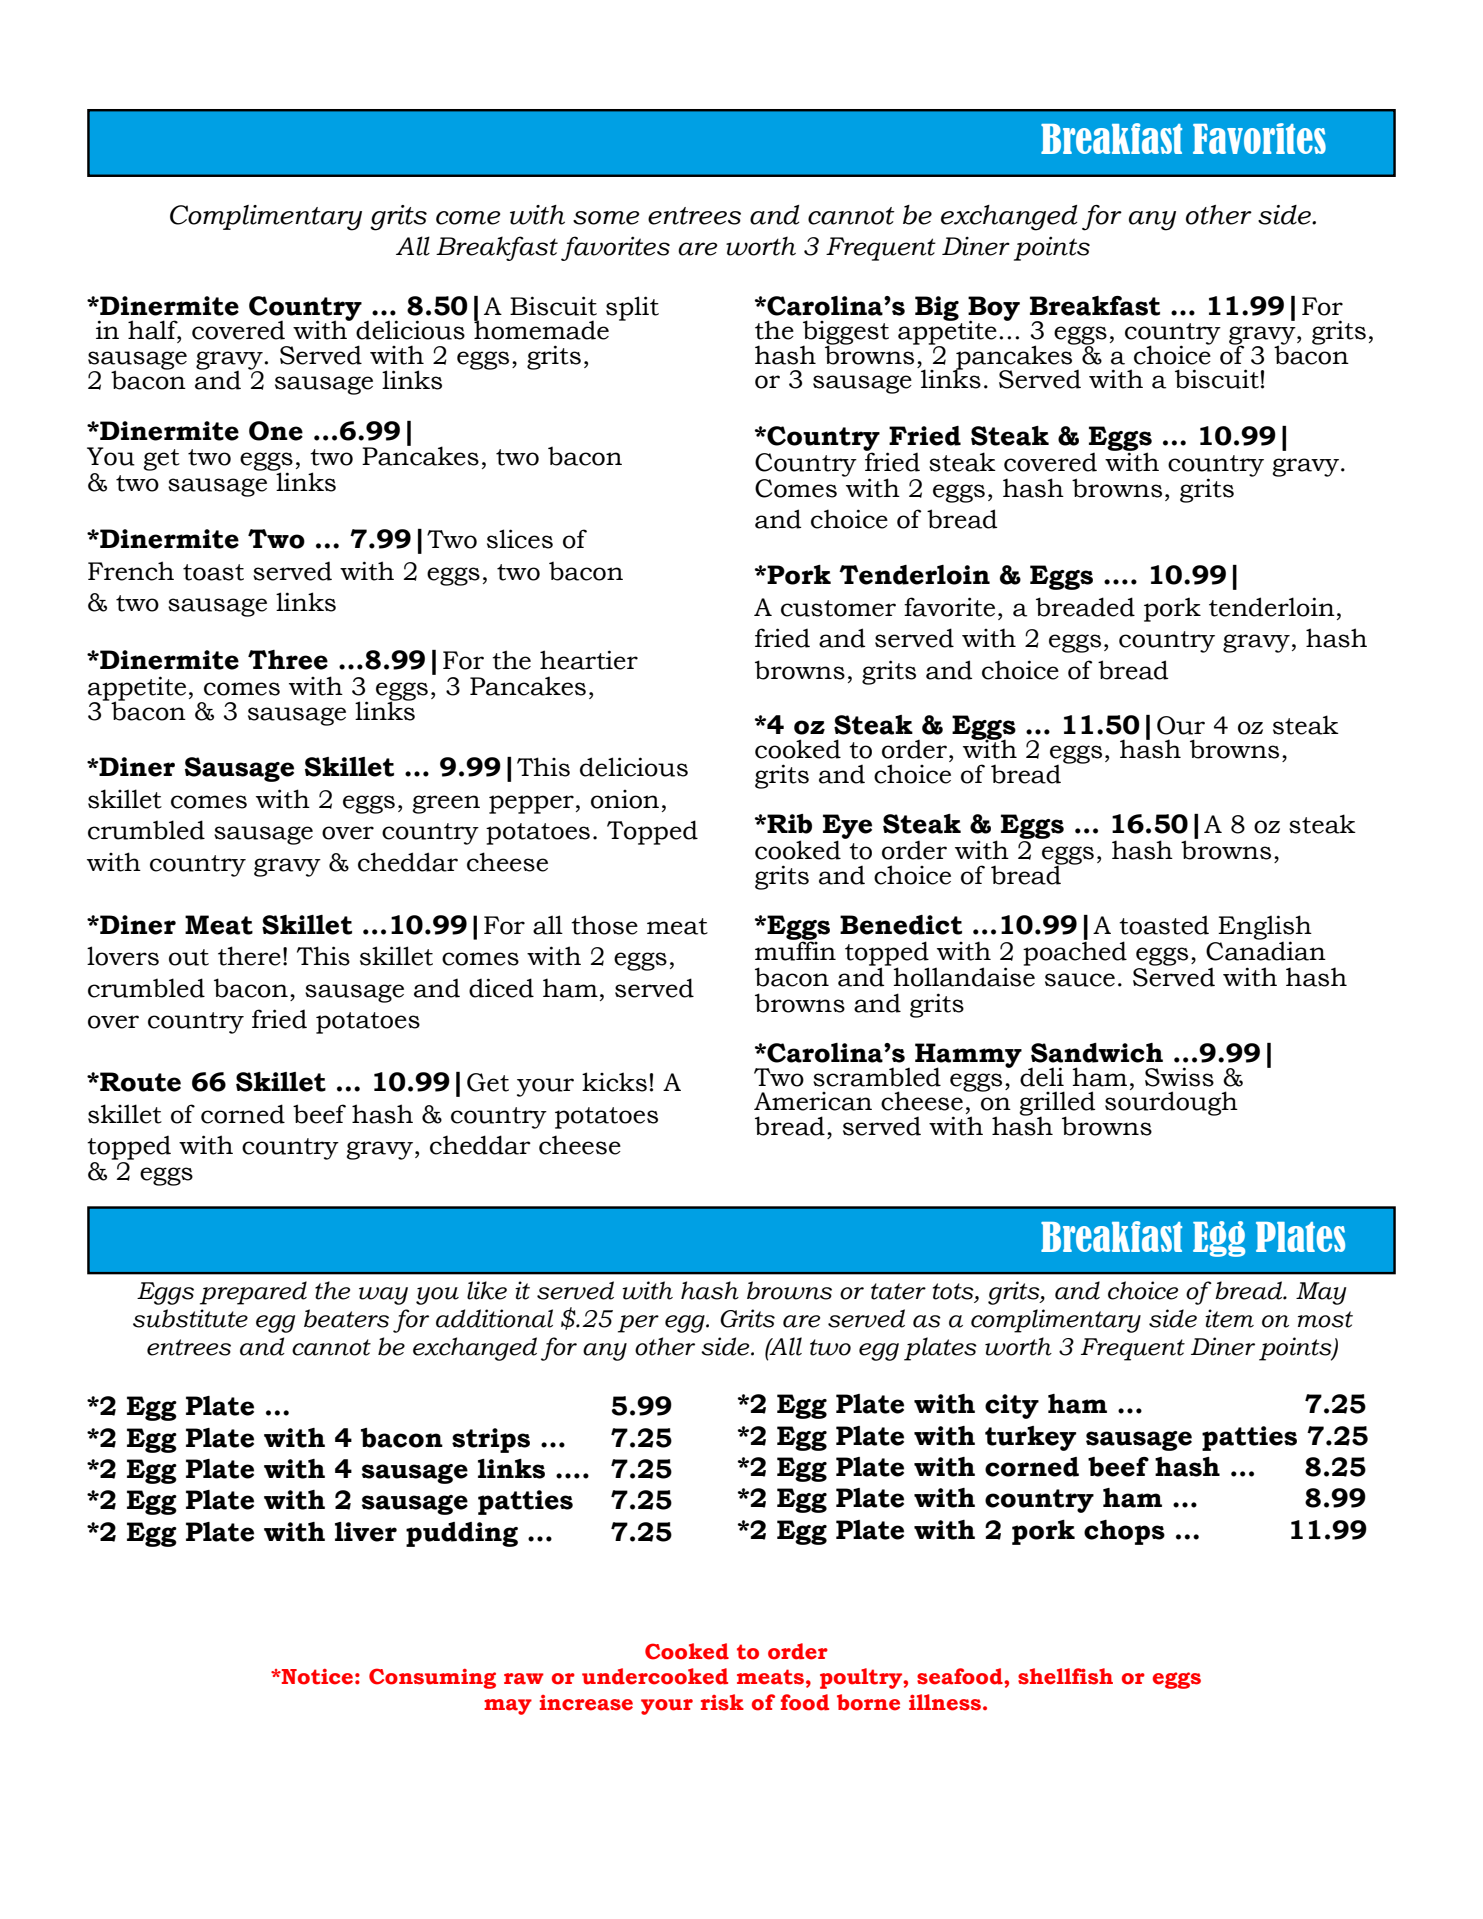 This screenshot has width=1483, height=1919. I want to click on English, so click(1264, 929).
